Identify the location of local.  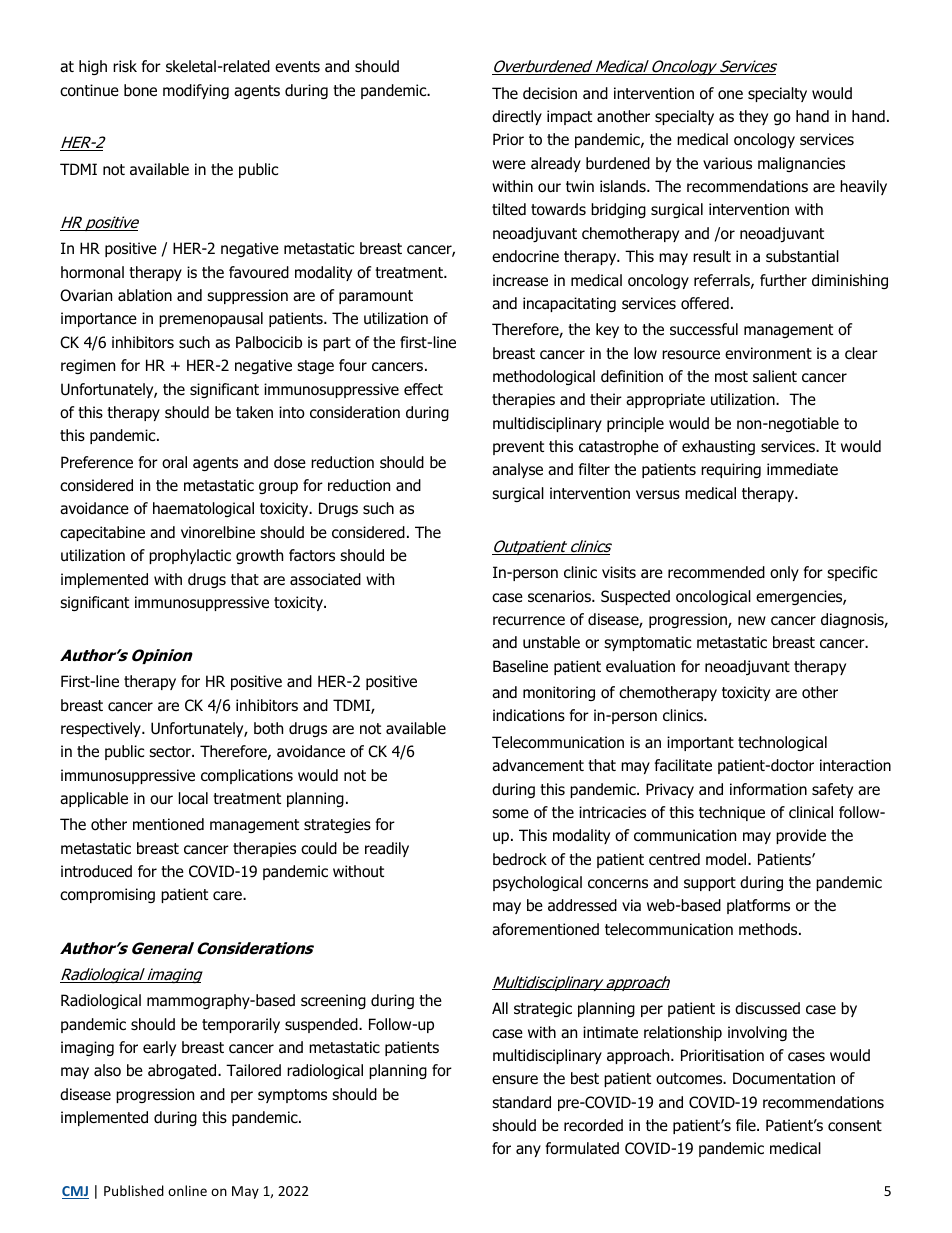
(193, 798).
